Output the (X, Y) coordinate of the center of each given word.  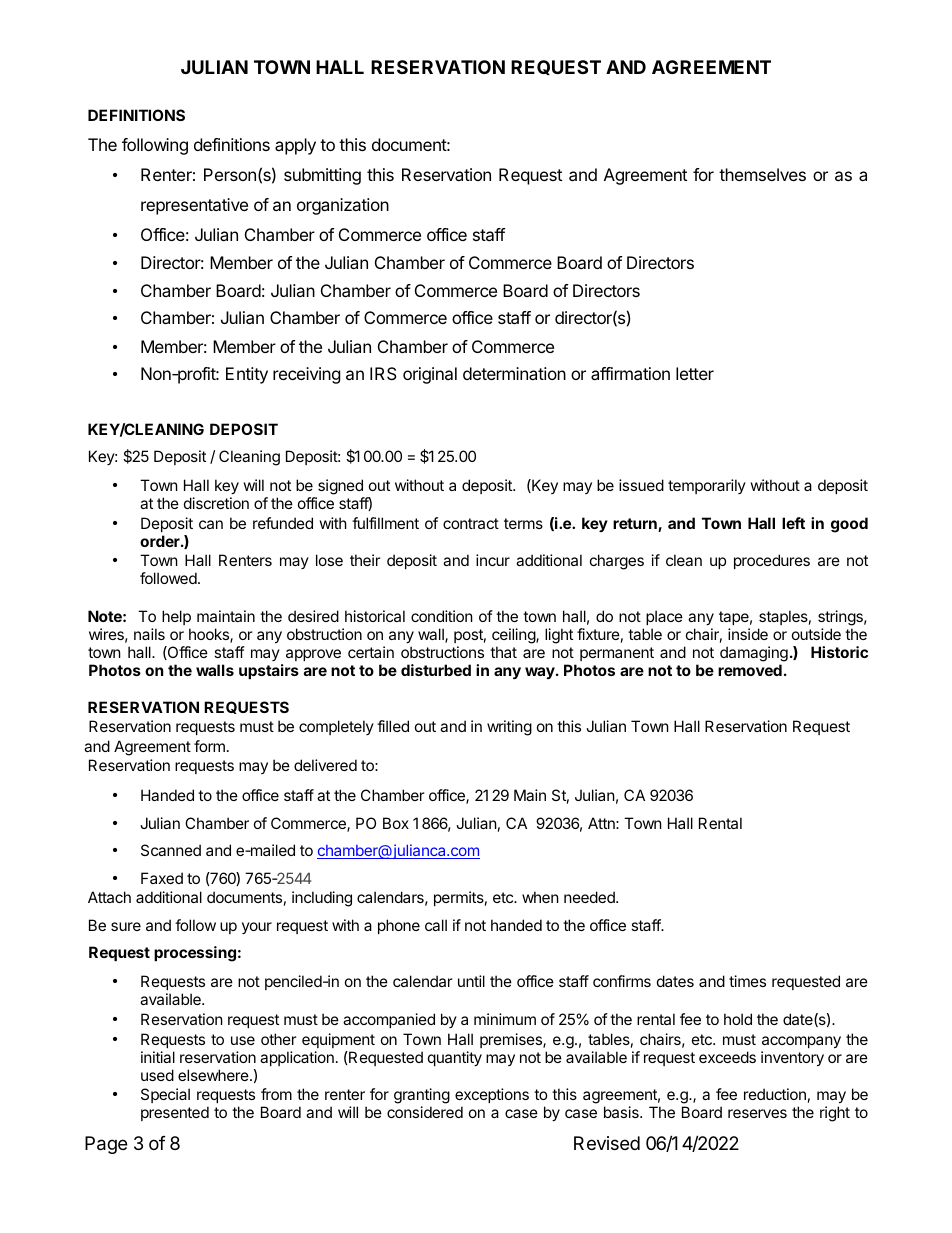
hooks (210, 635)
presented (175, 1113)
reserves (757, 1113)
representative (194, 206)
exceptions (492, 1097)
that (503, 652)
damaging (754, 654)
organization (343, 206)
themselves (762, 174)
